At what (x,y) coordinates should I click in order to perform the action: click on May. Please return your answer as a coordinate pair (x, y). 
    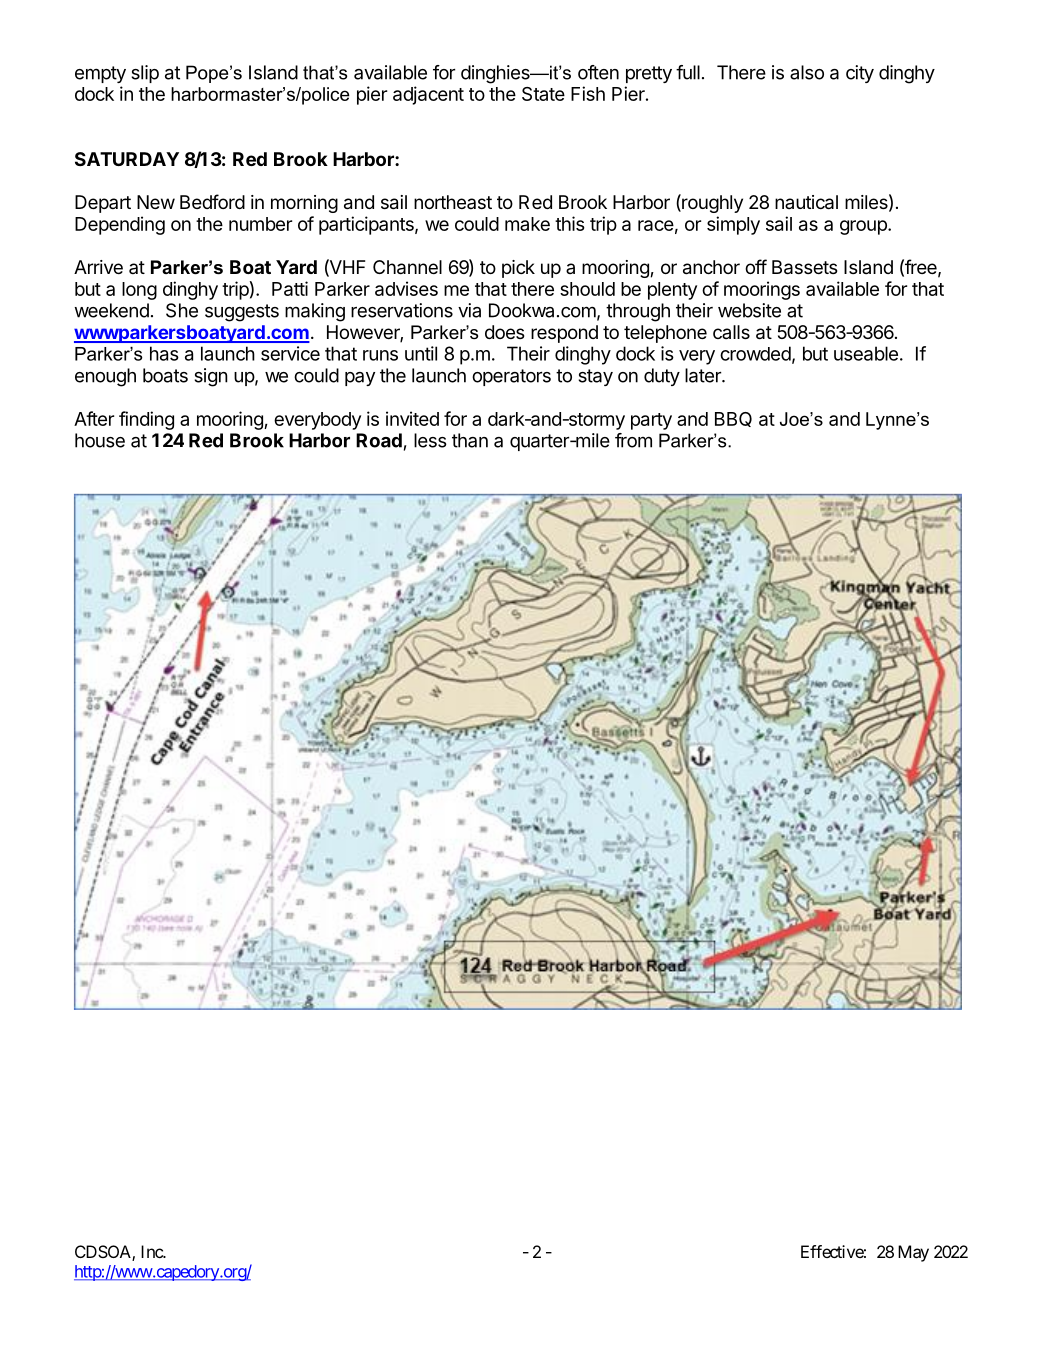
    Looking at the image, I should click on (913, 1253).
